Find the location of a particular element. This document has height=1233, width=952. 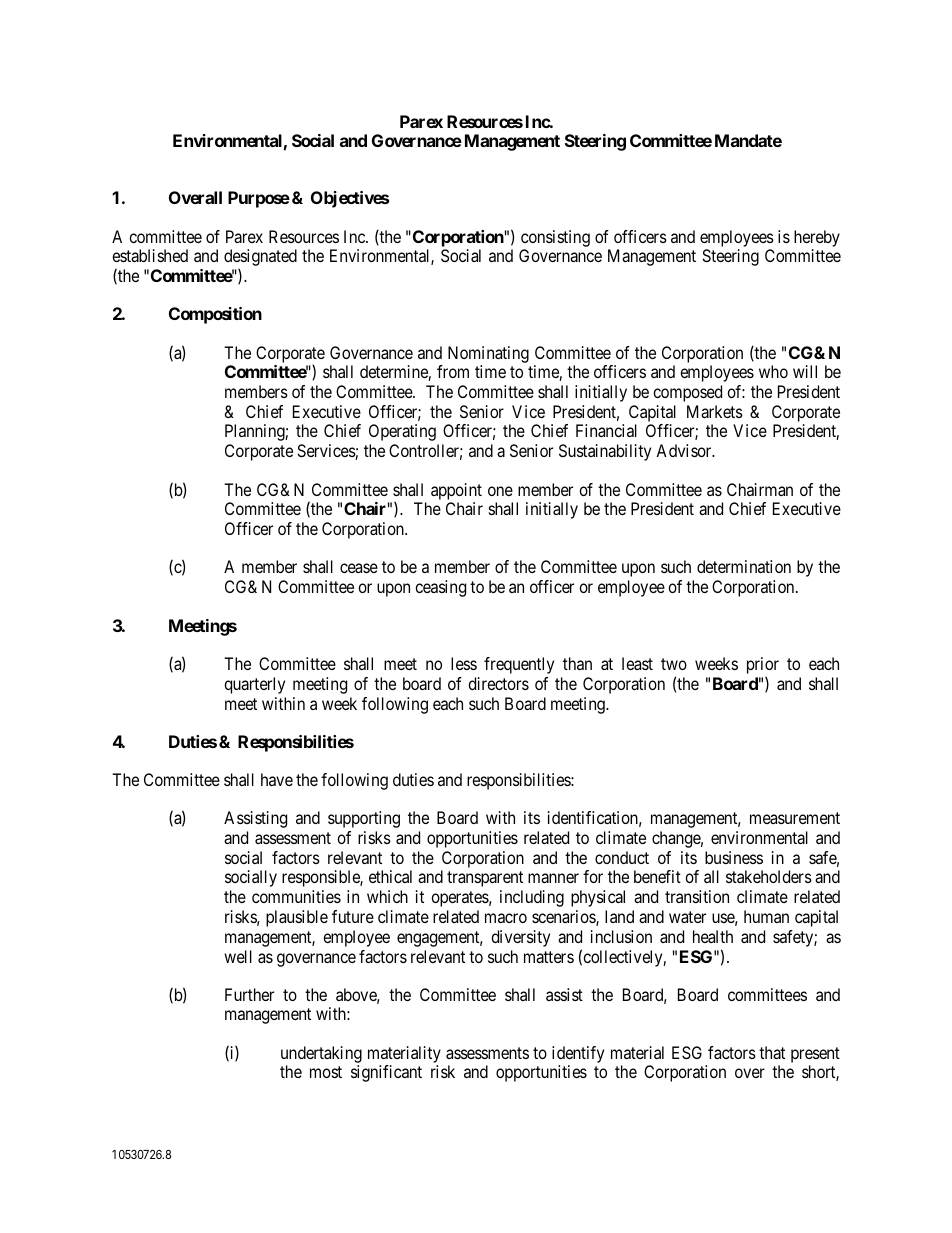

hereby is located at coordinates (817, 238).
